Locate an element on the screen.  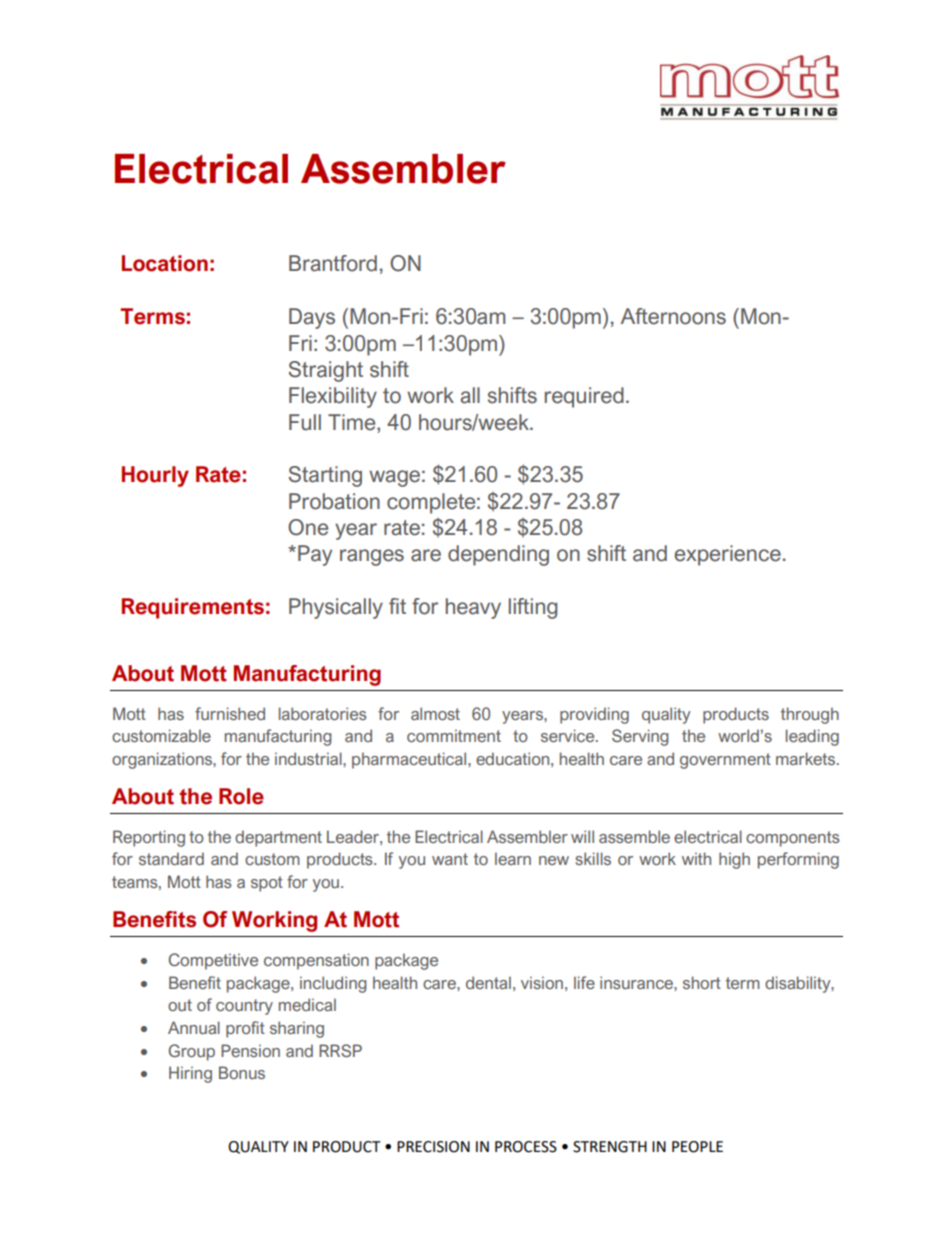
Brantford is located at coordinates (333, 263).
